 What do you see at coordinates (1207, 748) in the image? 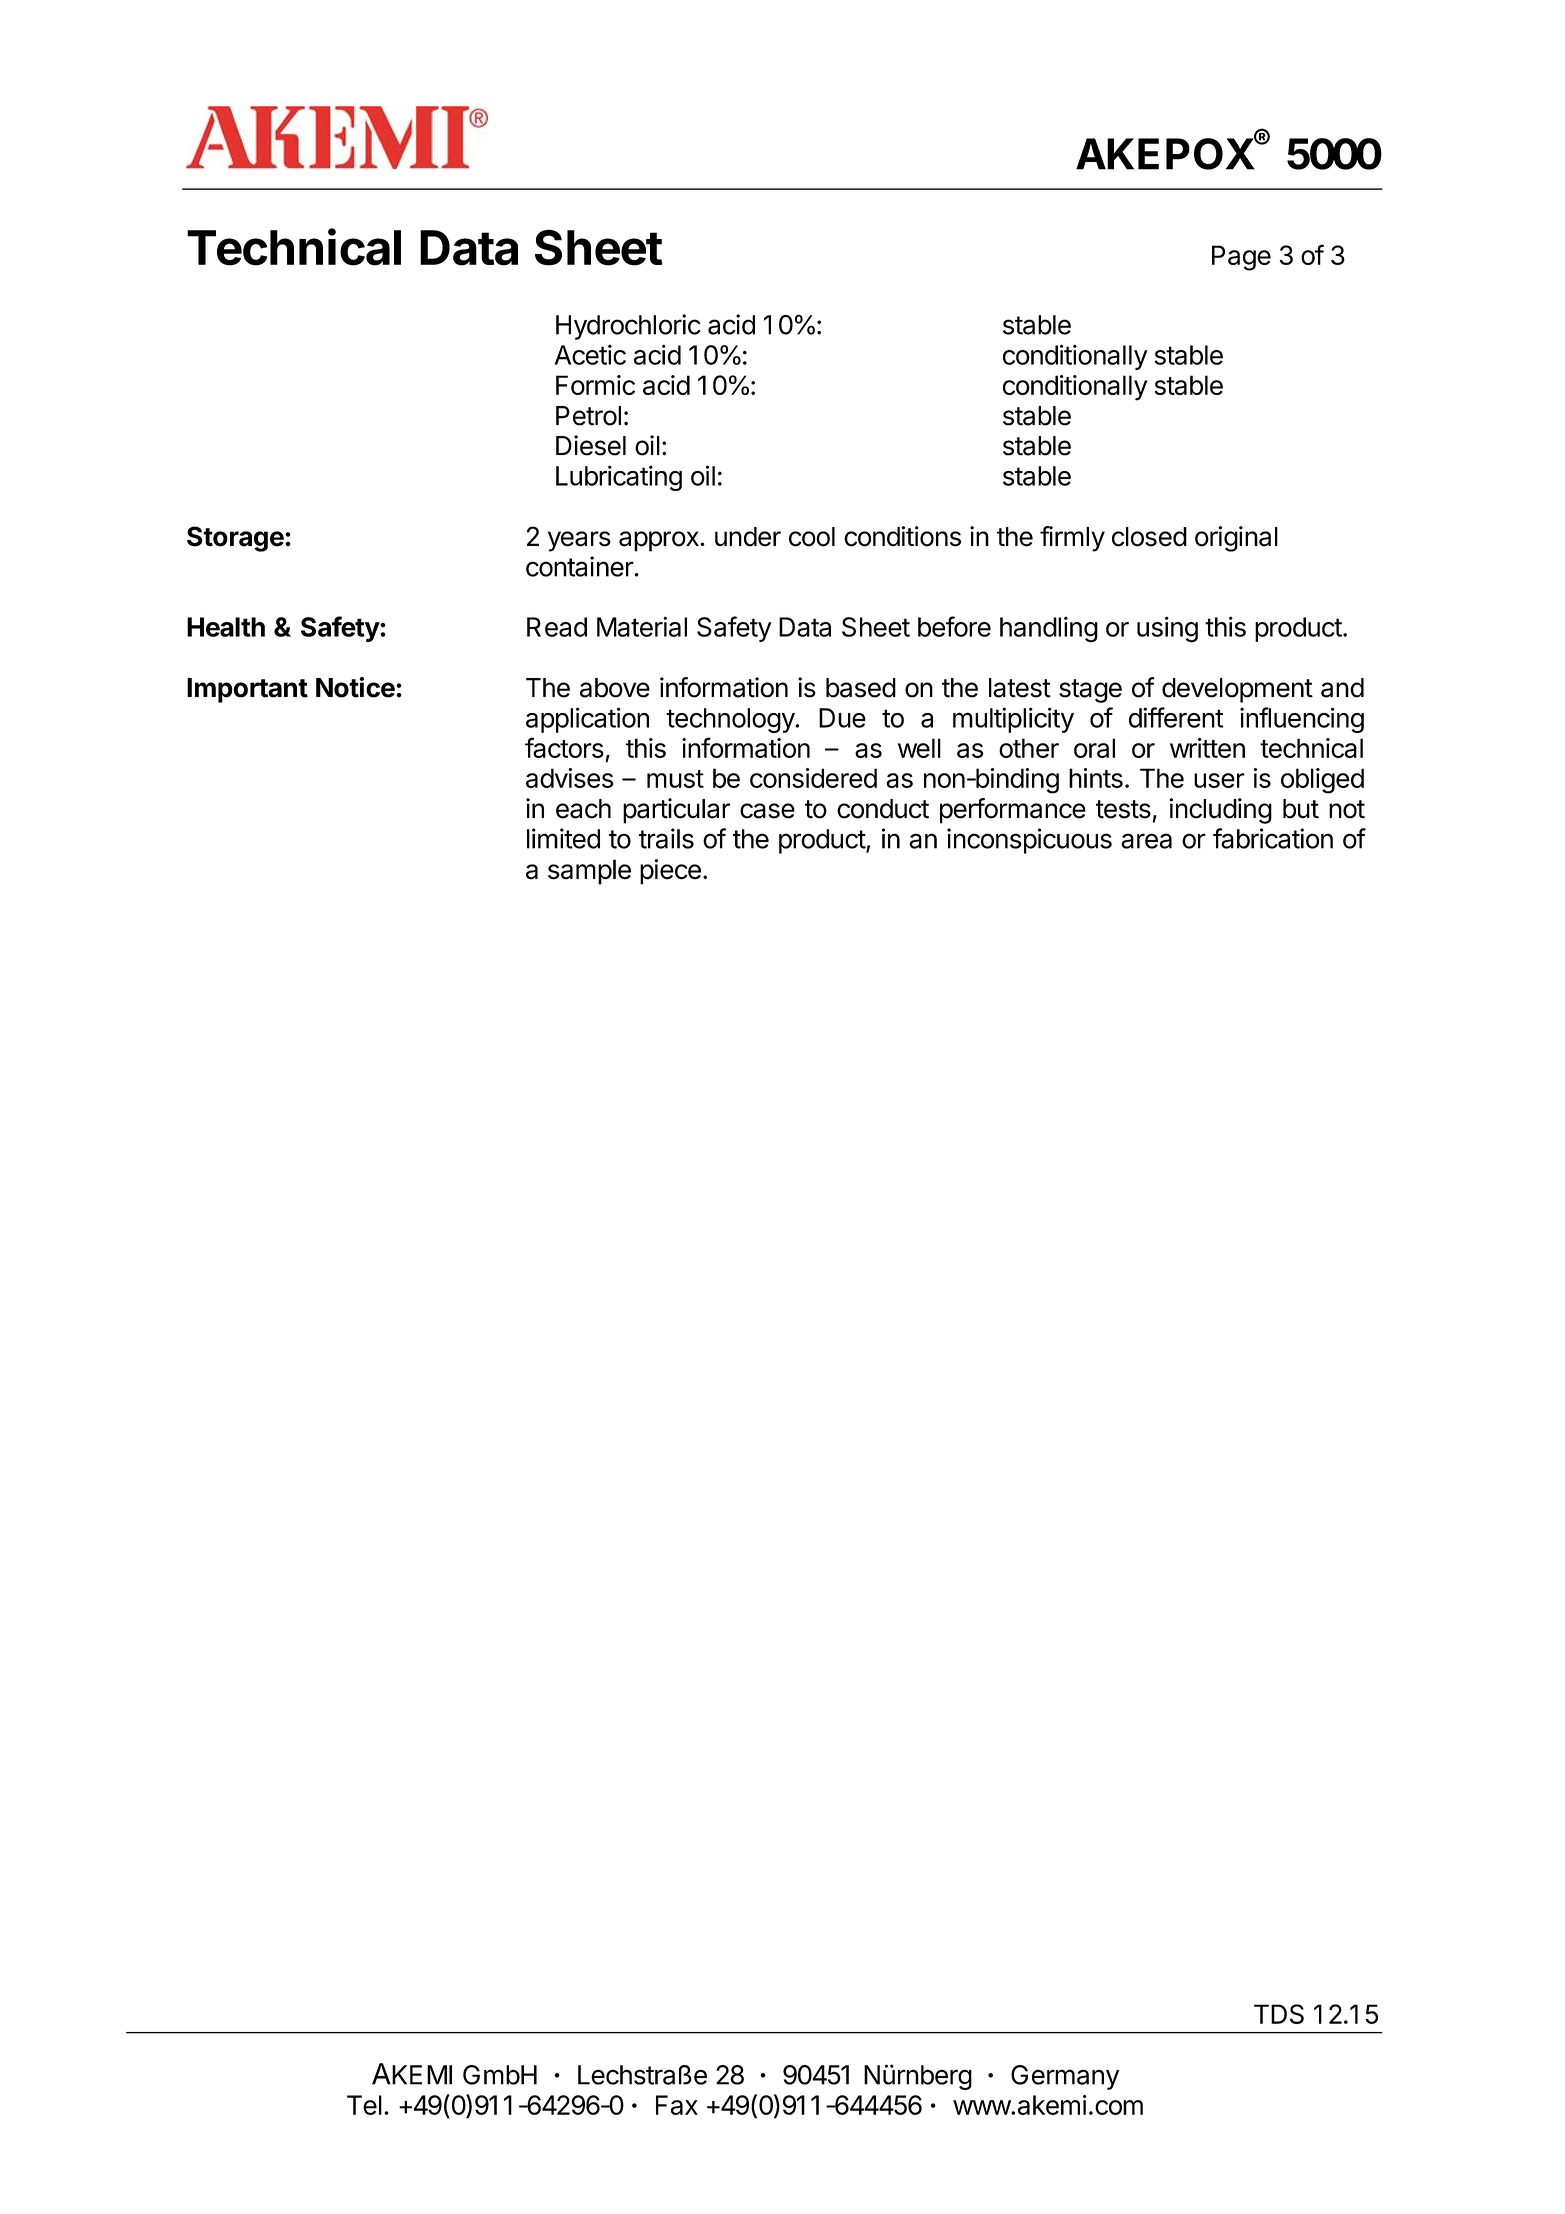
I see `written` at bounding box center [1207, 748].
